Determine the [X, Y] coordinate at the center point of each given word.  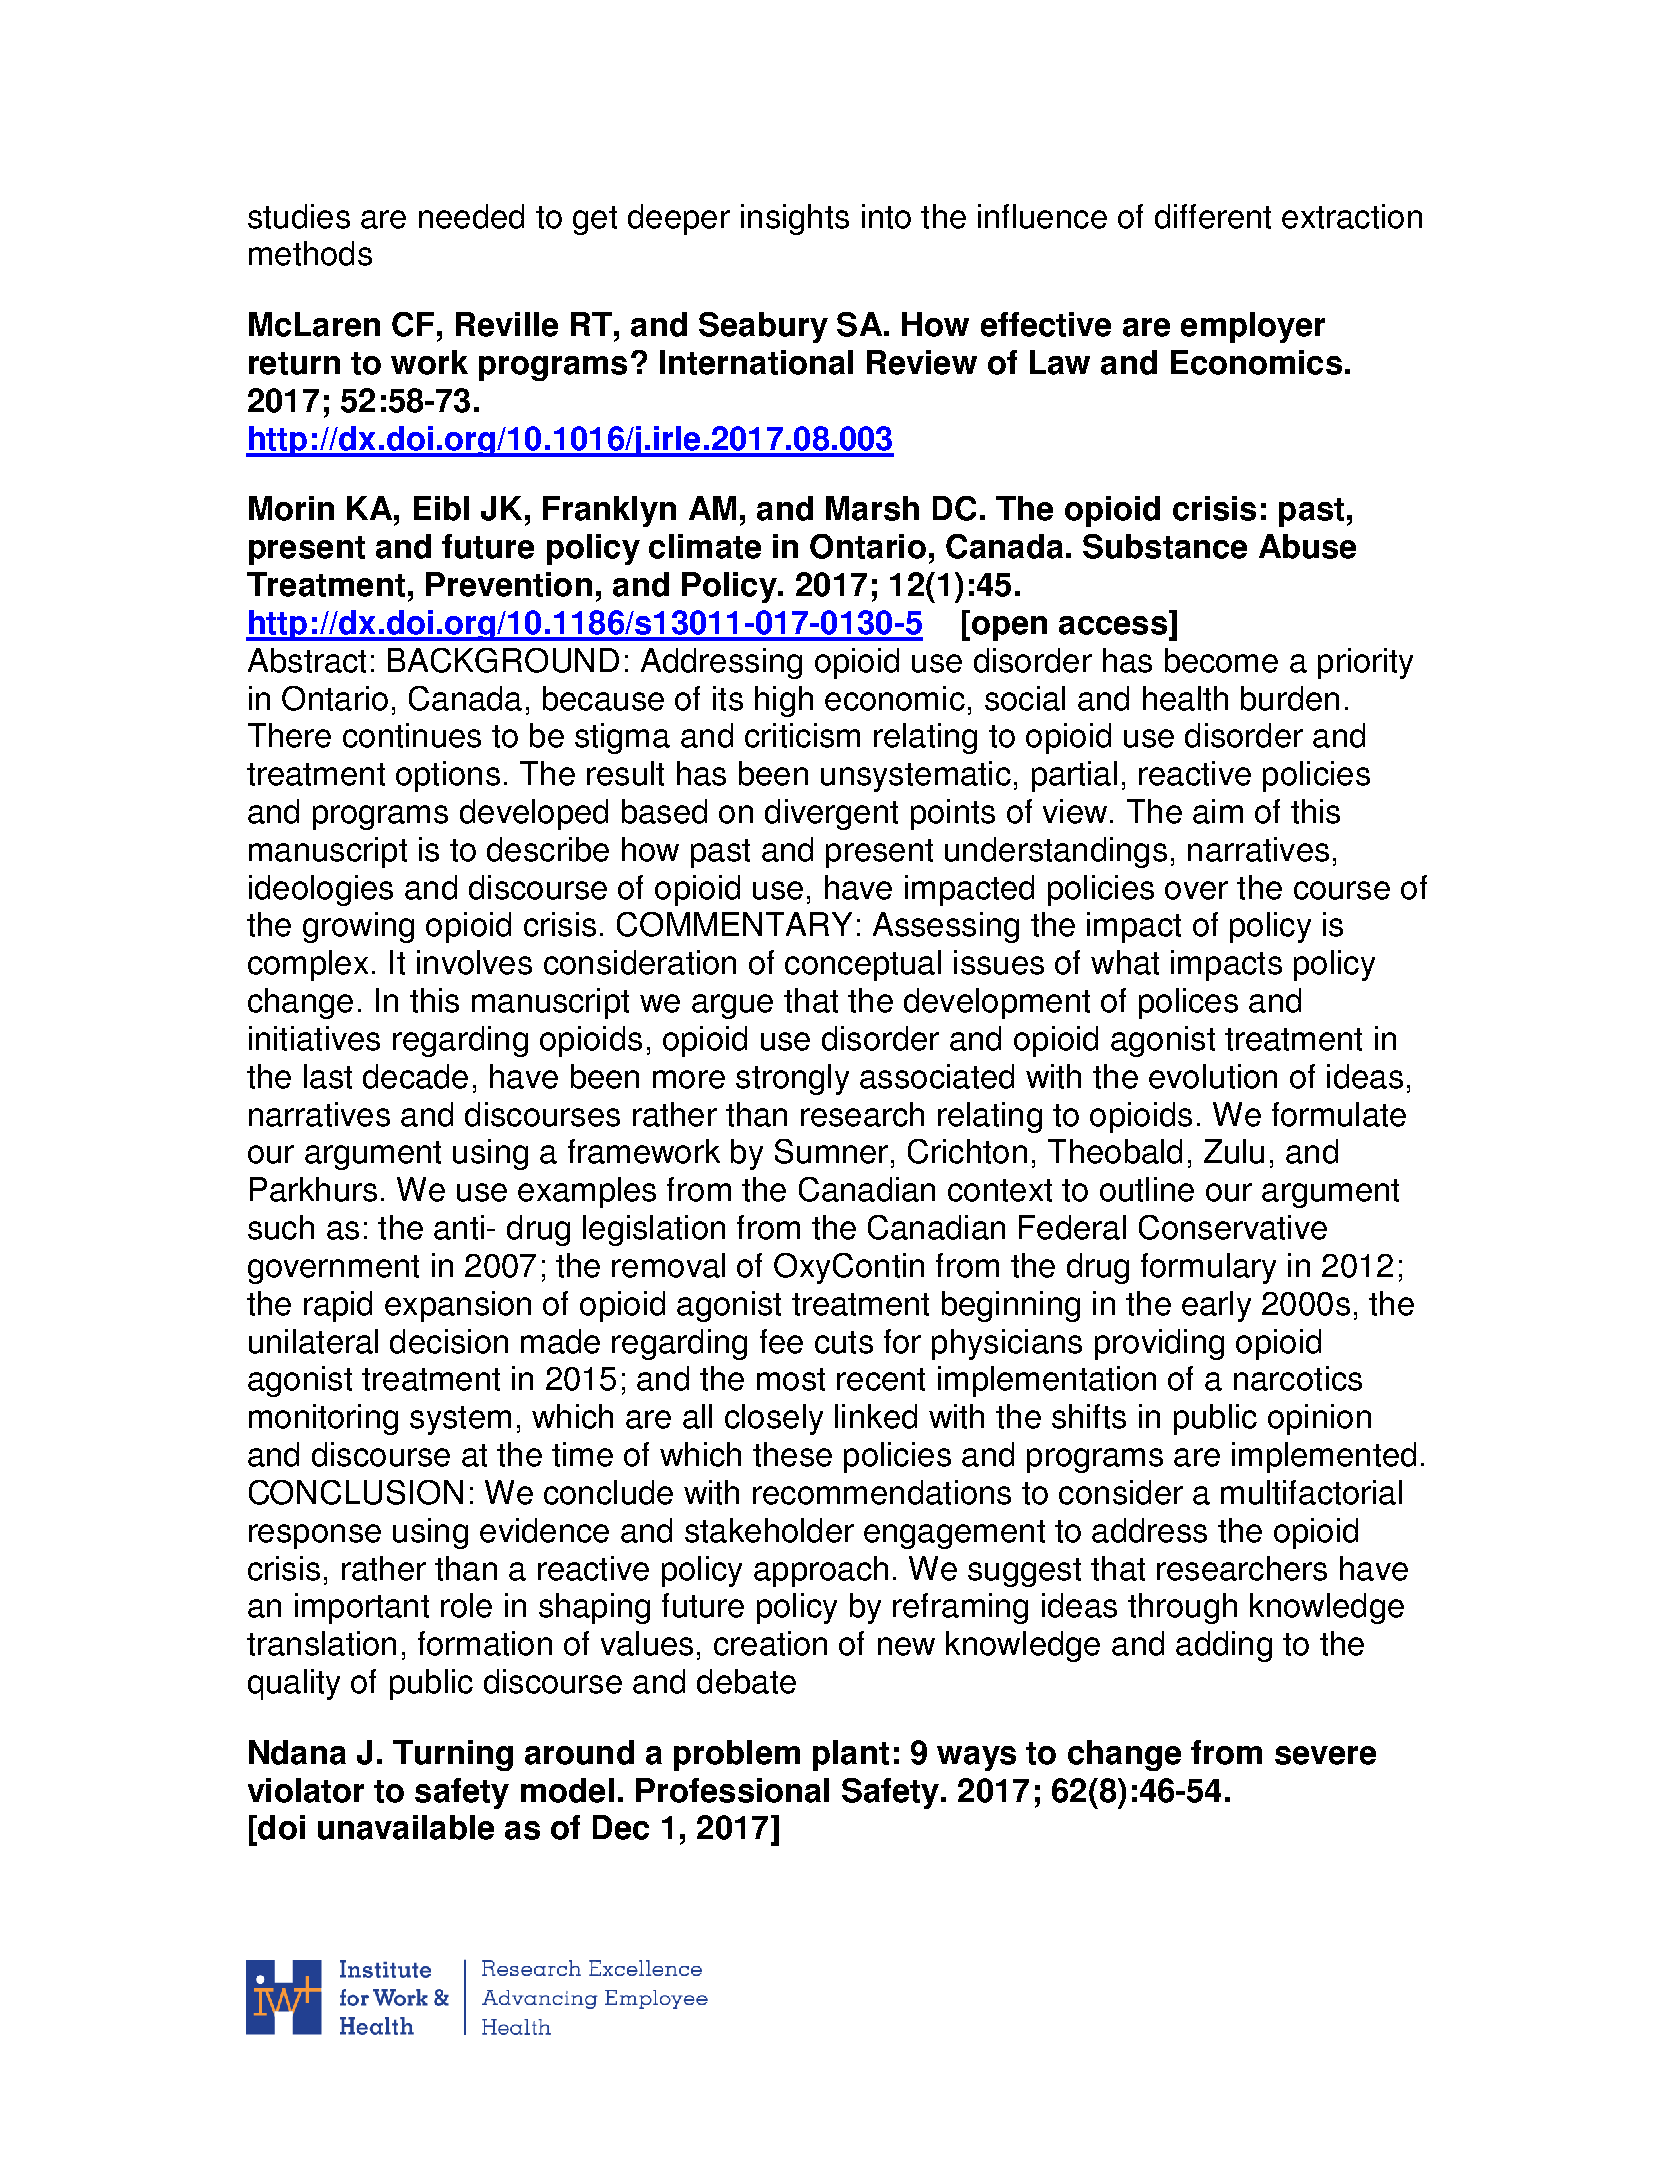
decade [415, 1076]
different [1213, 216]
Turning [453, 1755]
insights [795, 219]
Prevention [509, 584]
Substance [1165, 546]
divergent [831, 814]
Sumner [831, 1151]
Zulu [1234, 1151]
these [792, 1454]
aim [1218, 811]
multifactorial [1311, 1492]
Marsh [872, 508]
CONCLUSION [356, 1492]
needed [471, 216]
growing [358, 927]
